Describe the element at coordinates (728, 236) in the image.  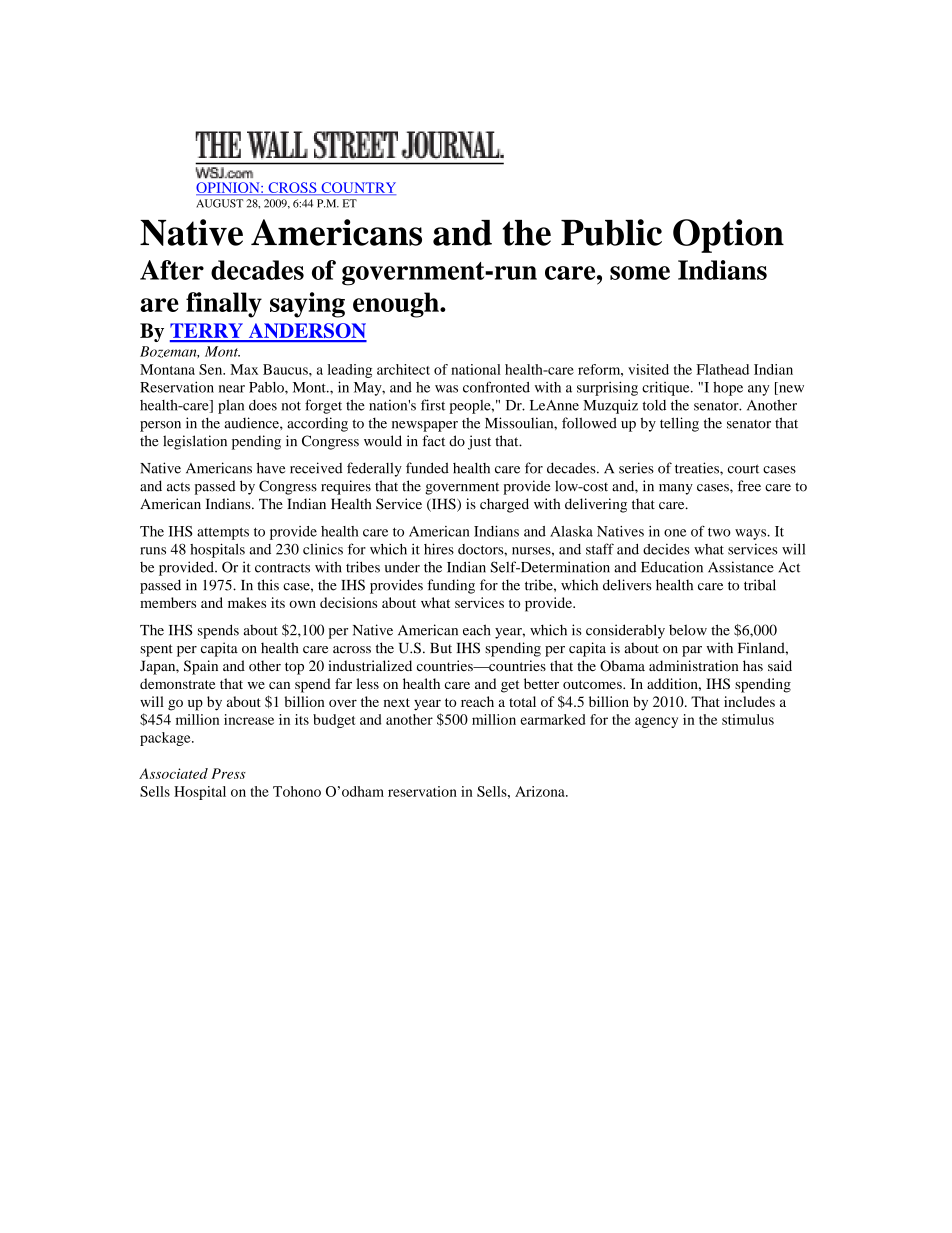
I see `Option` at that location.
